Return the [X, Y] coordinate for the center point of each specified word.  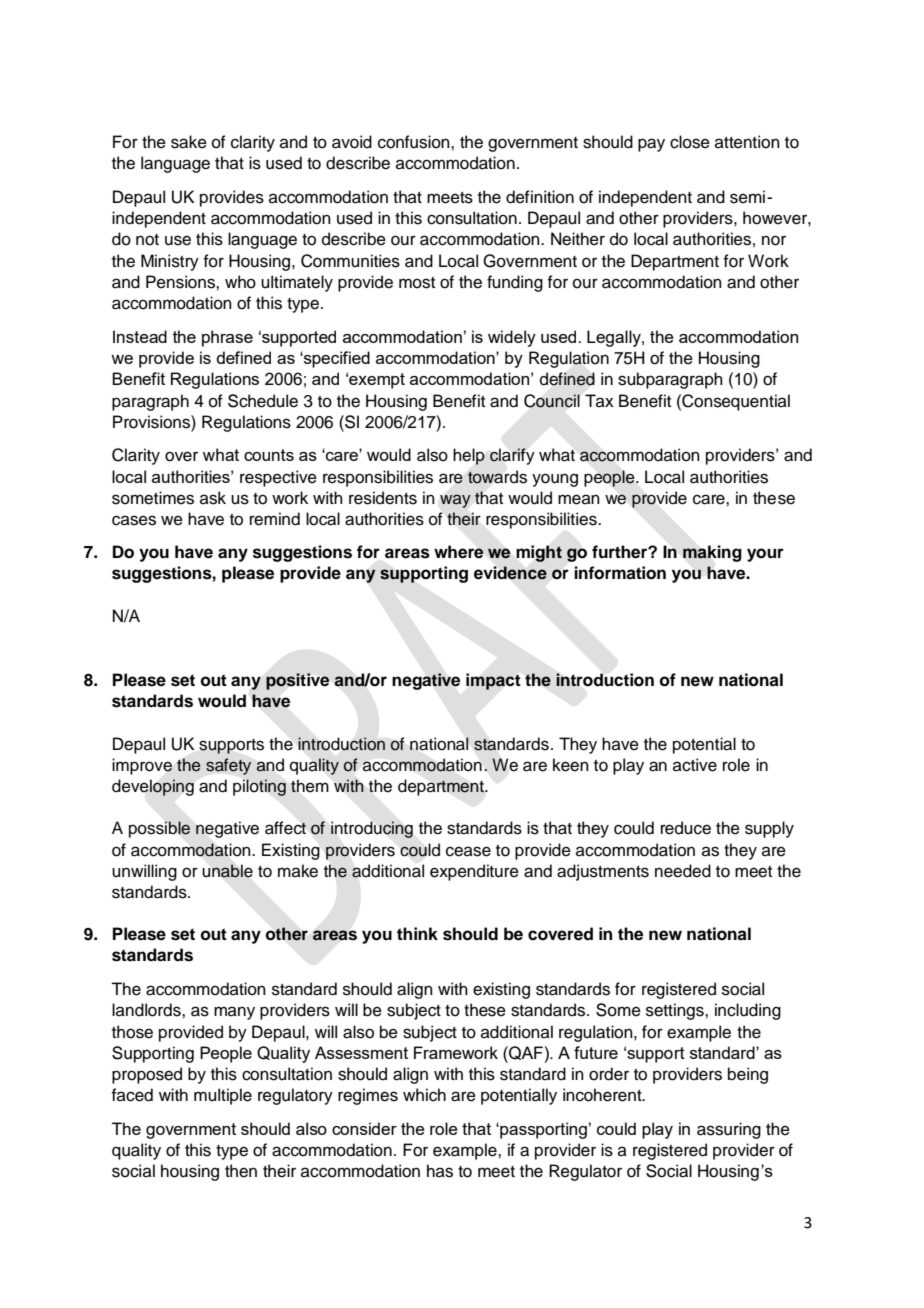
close [690, 142]
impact [493, 681]
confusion [415, 142]
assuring [729, 1130]
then [241, 1171]
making [712, 553]
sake [189, 142]
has [440, 1171]
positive [297, 681]
